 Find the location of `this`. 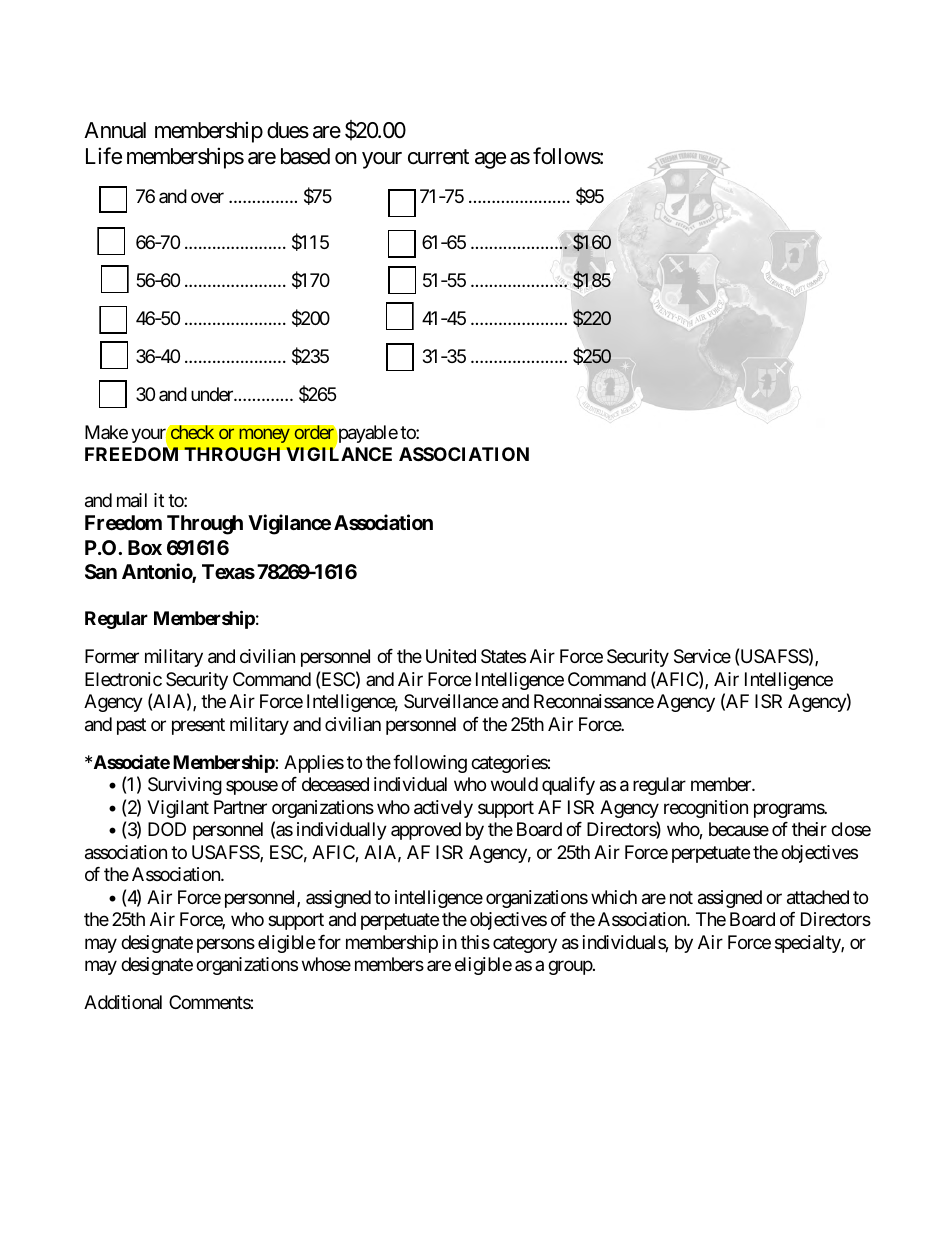

this is located at coordinates (475, 942).
